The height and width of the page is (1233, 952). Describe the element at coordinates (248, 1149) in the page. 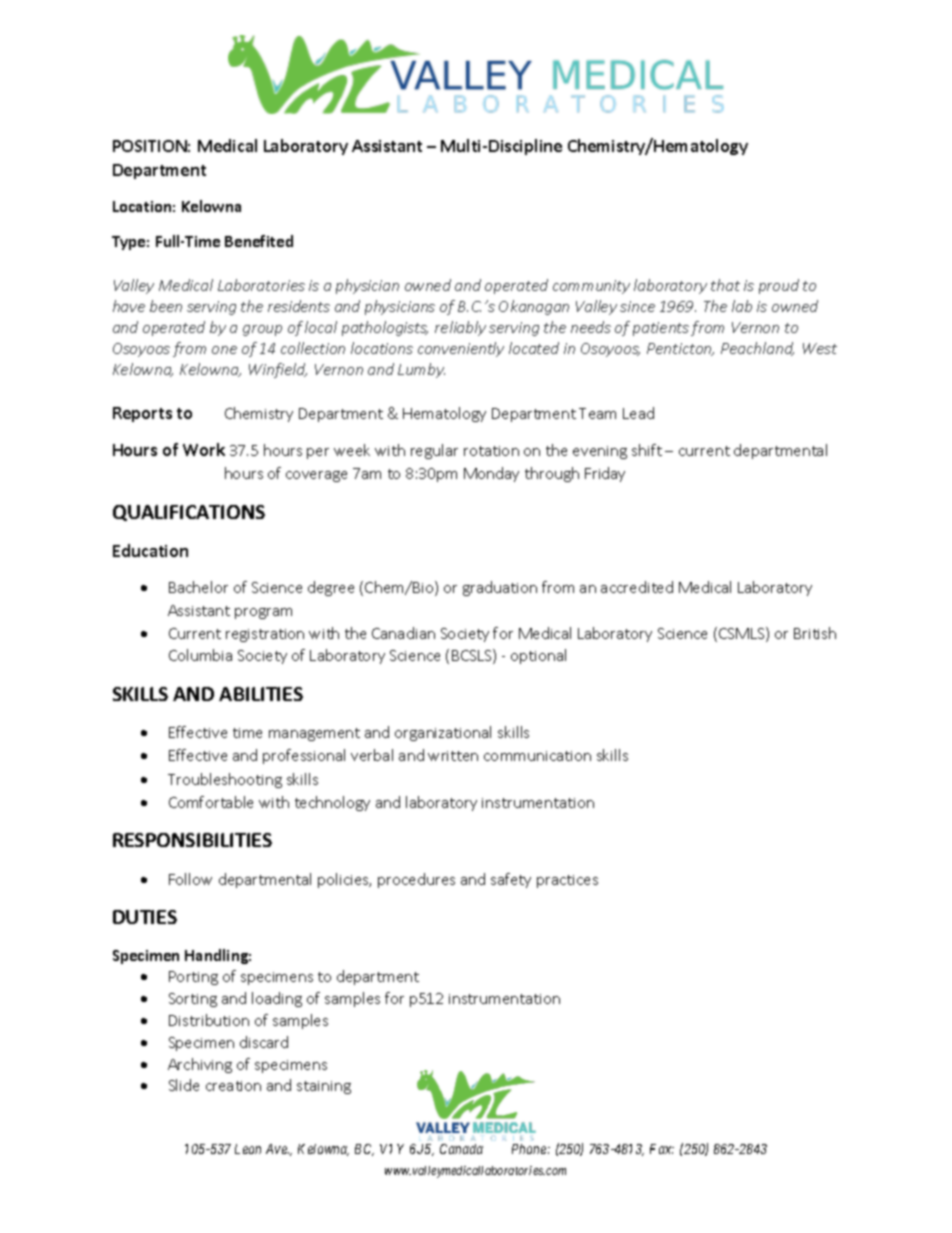

I see `Leon` at that location.
